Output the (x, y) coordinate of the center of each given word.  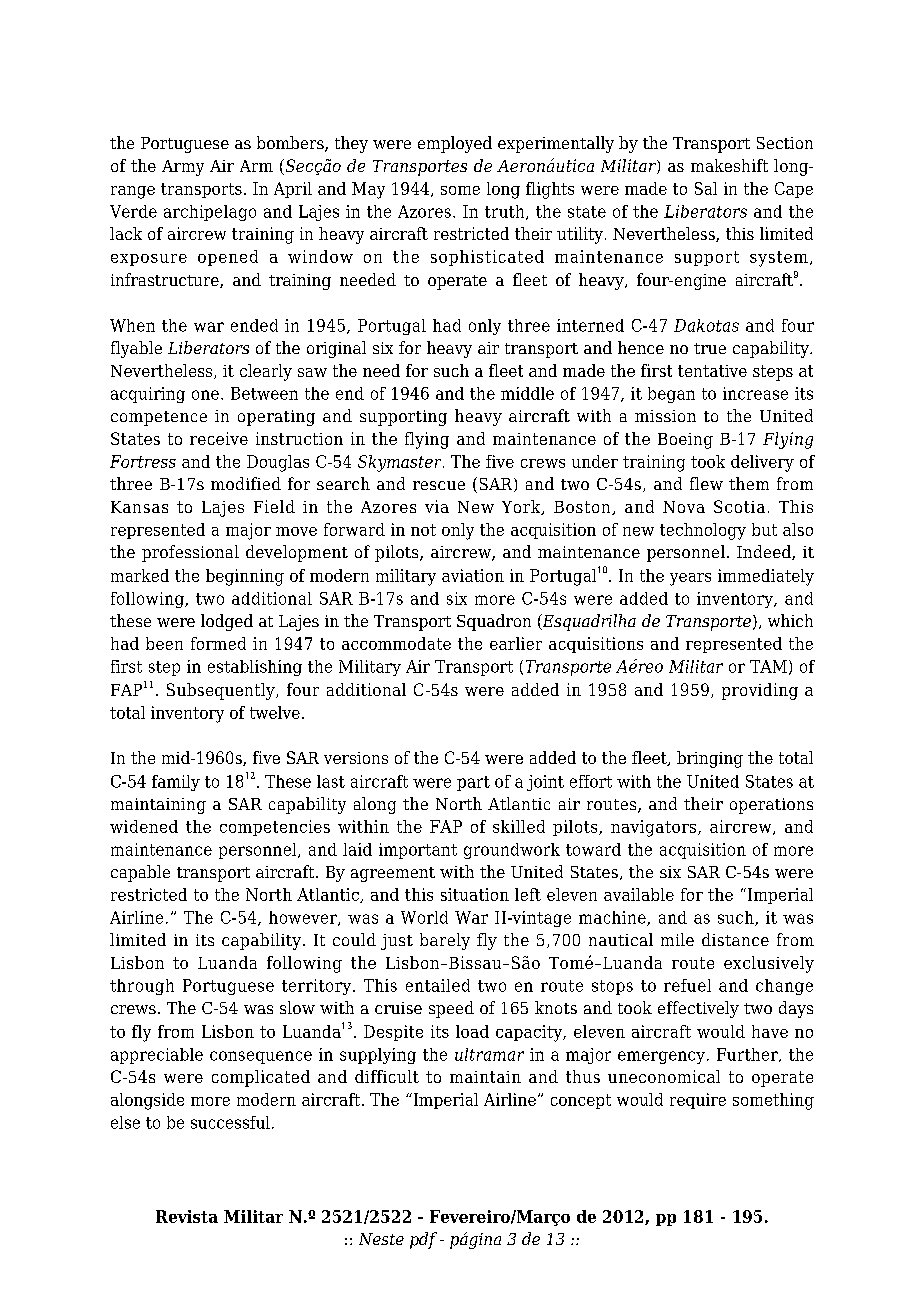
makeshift (729, 165)
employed (455, 144)
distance (735, 939)
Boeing (685, 441)
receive (219, 438)
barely (445, 941)
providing (760, 691)
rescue (439, 485)
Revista (187, 1216)
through (142, 987)
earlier (516, 643)
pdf (423, 1240)
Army (183, 168)
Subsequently (222, 691)
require (698, 1101)
